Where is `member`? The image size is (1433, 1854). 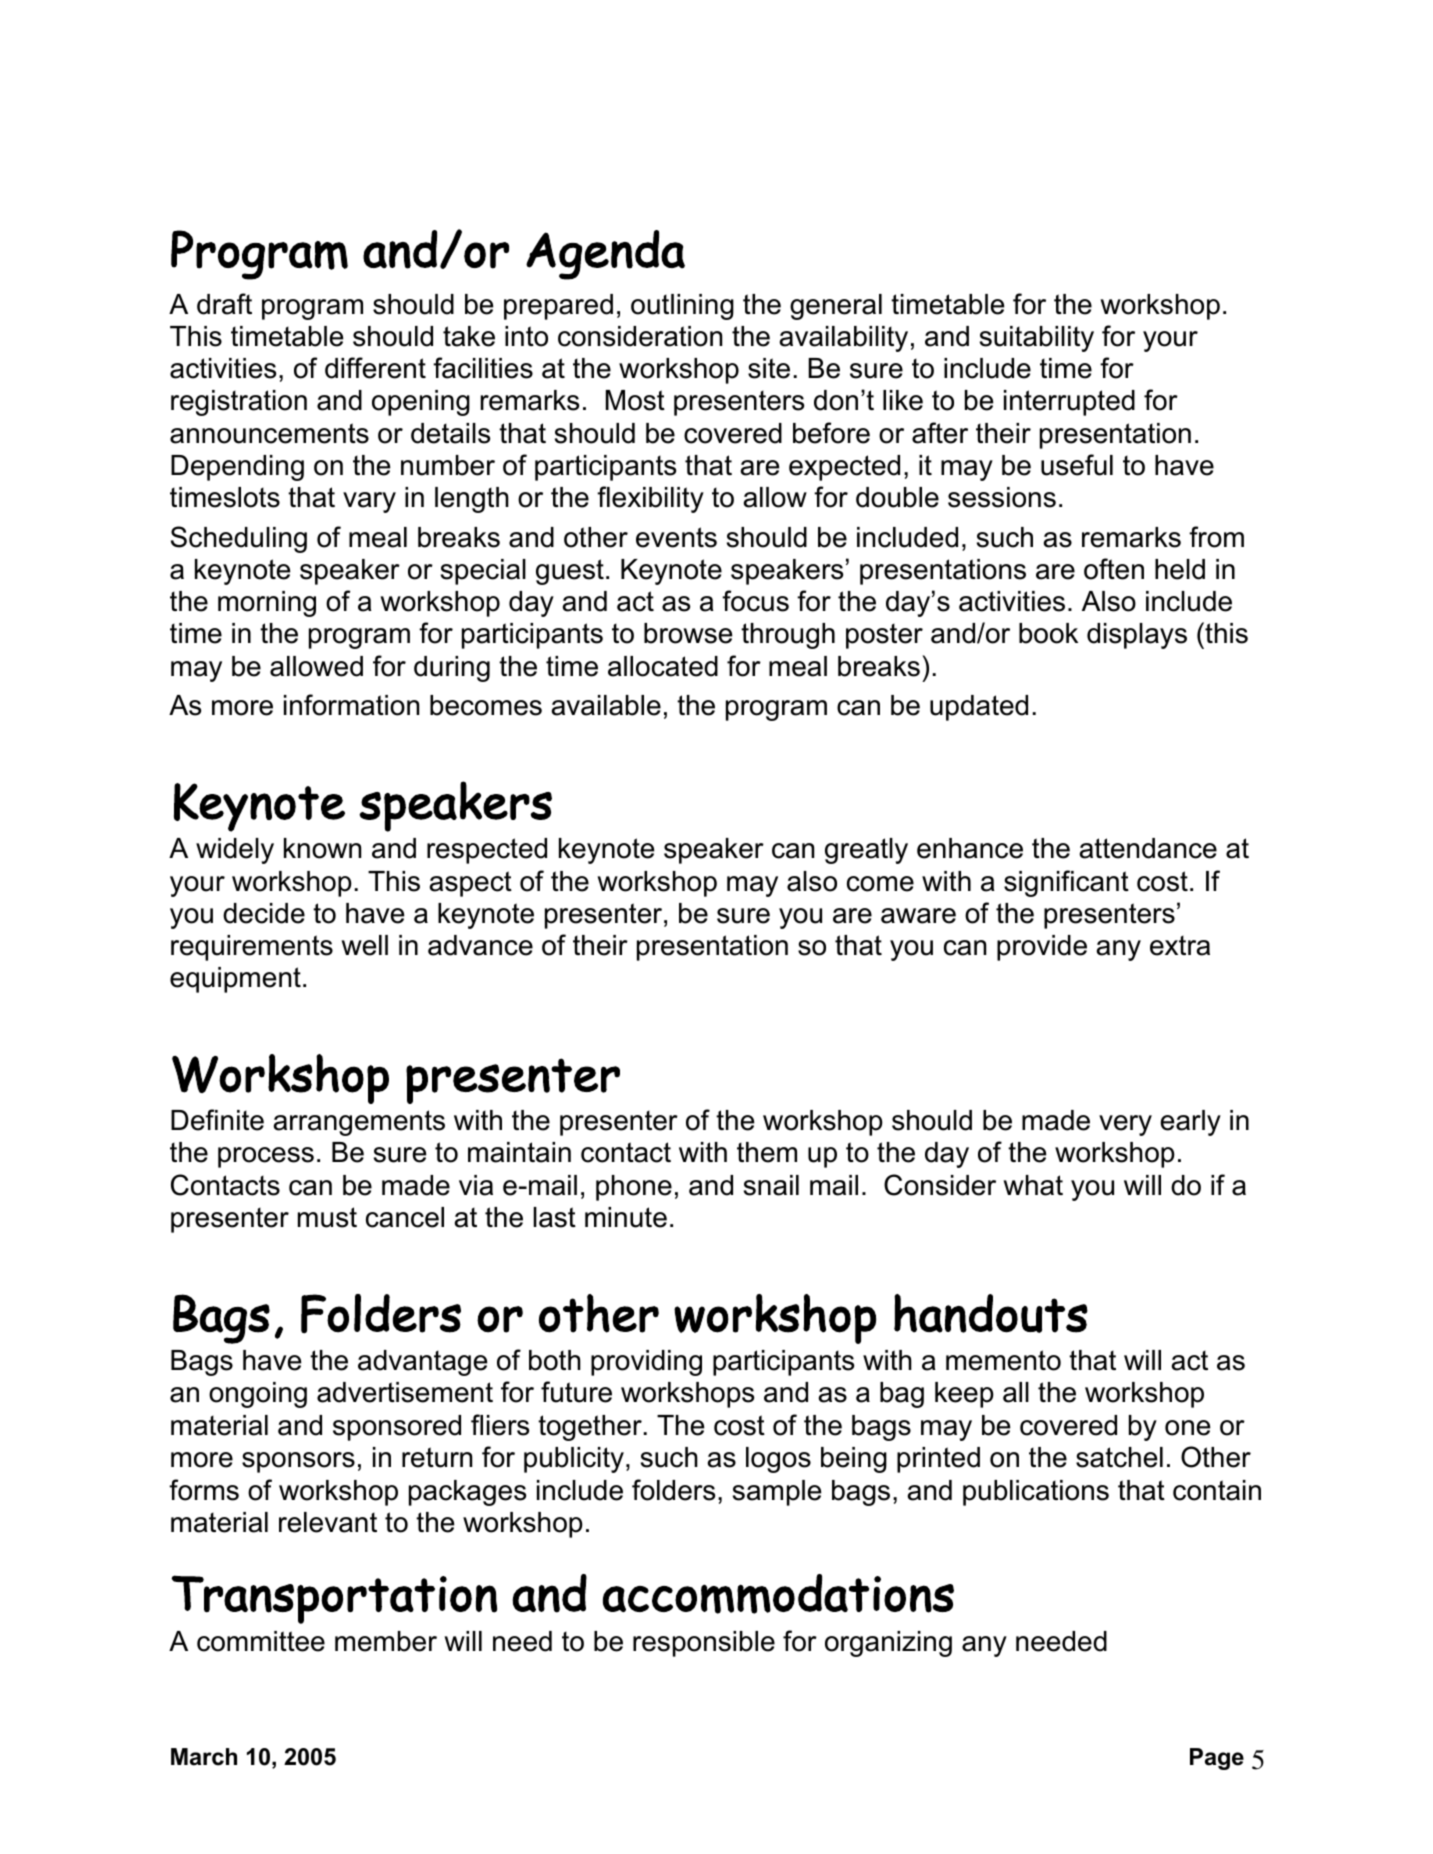 member is located at coordinates (386, 1641).
